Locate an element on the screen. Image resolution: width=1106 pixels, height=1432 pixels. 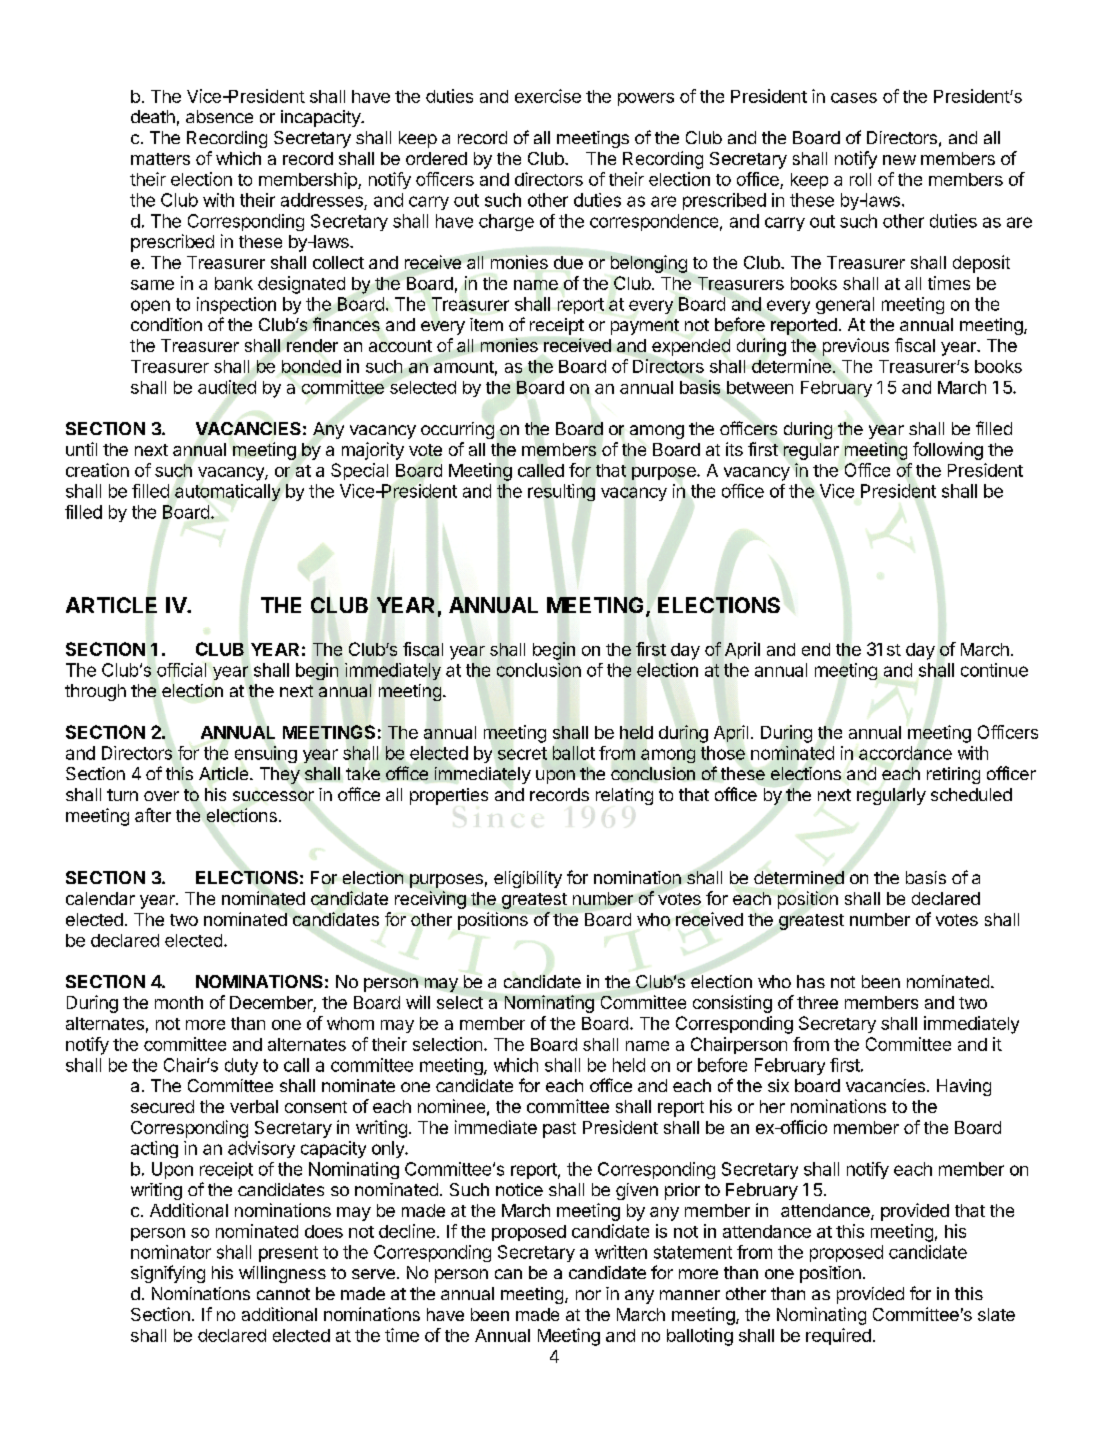
absence is located at coordinates (219, 116).
